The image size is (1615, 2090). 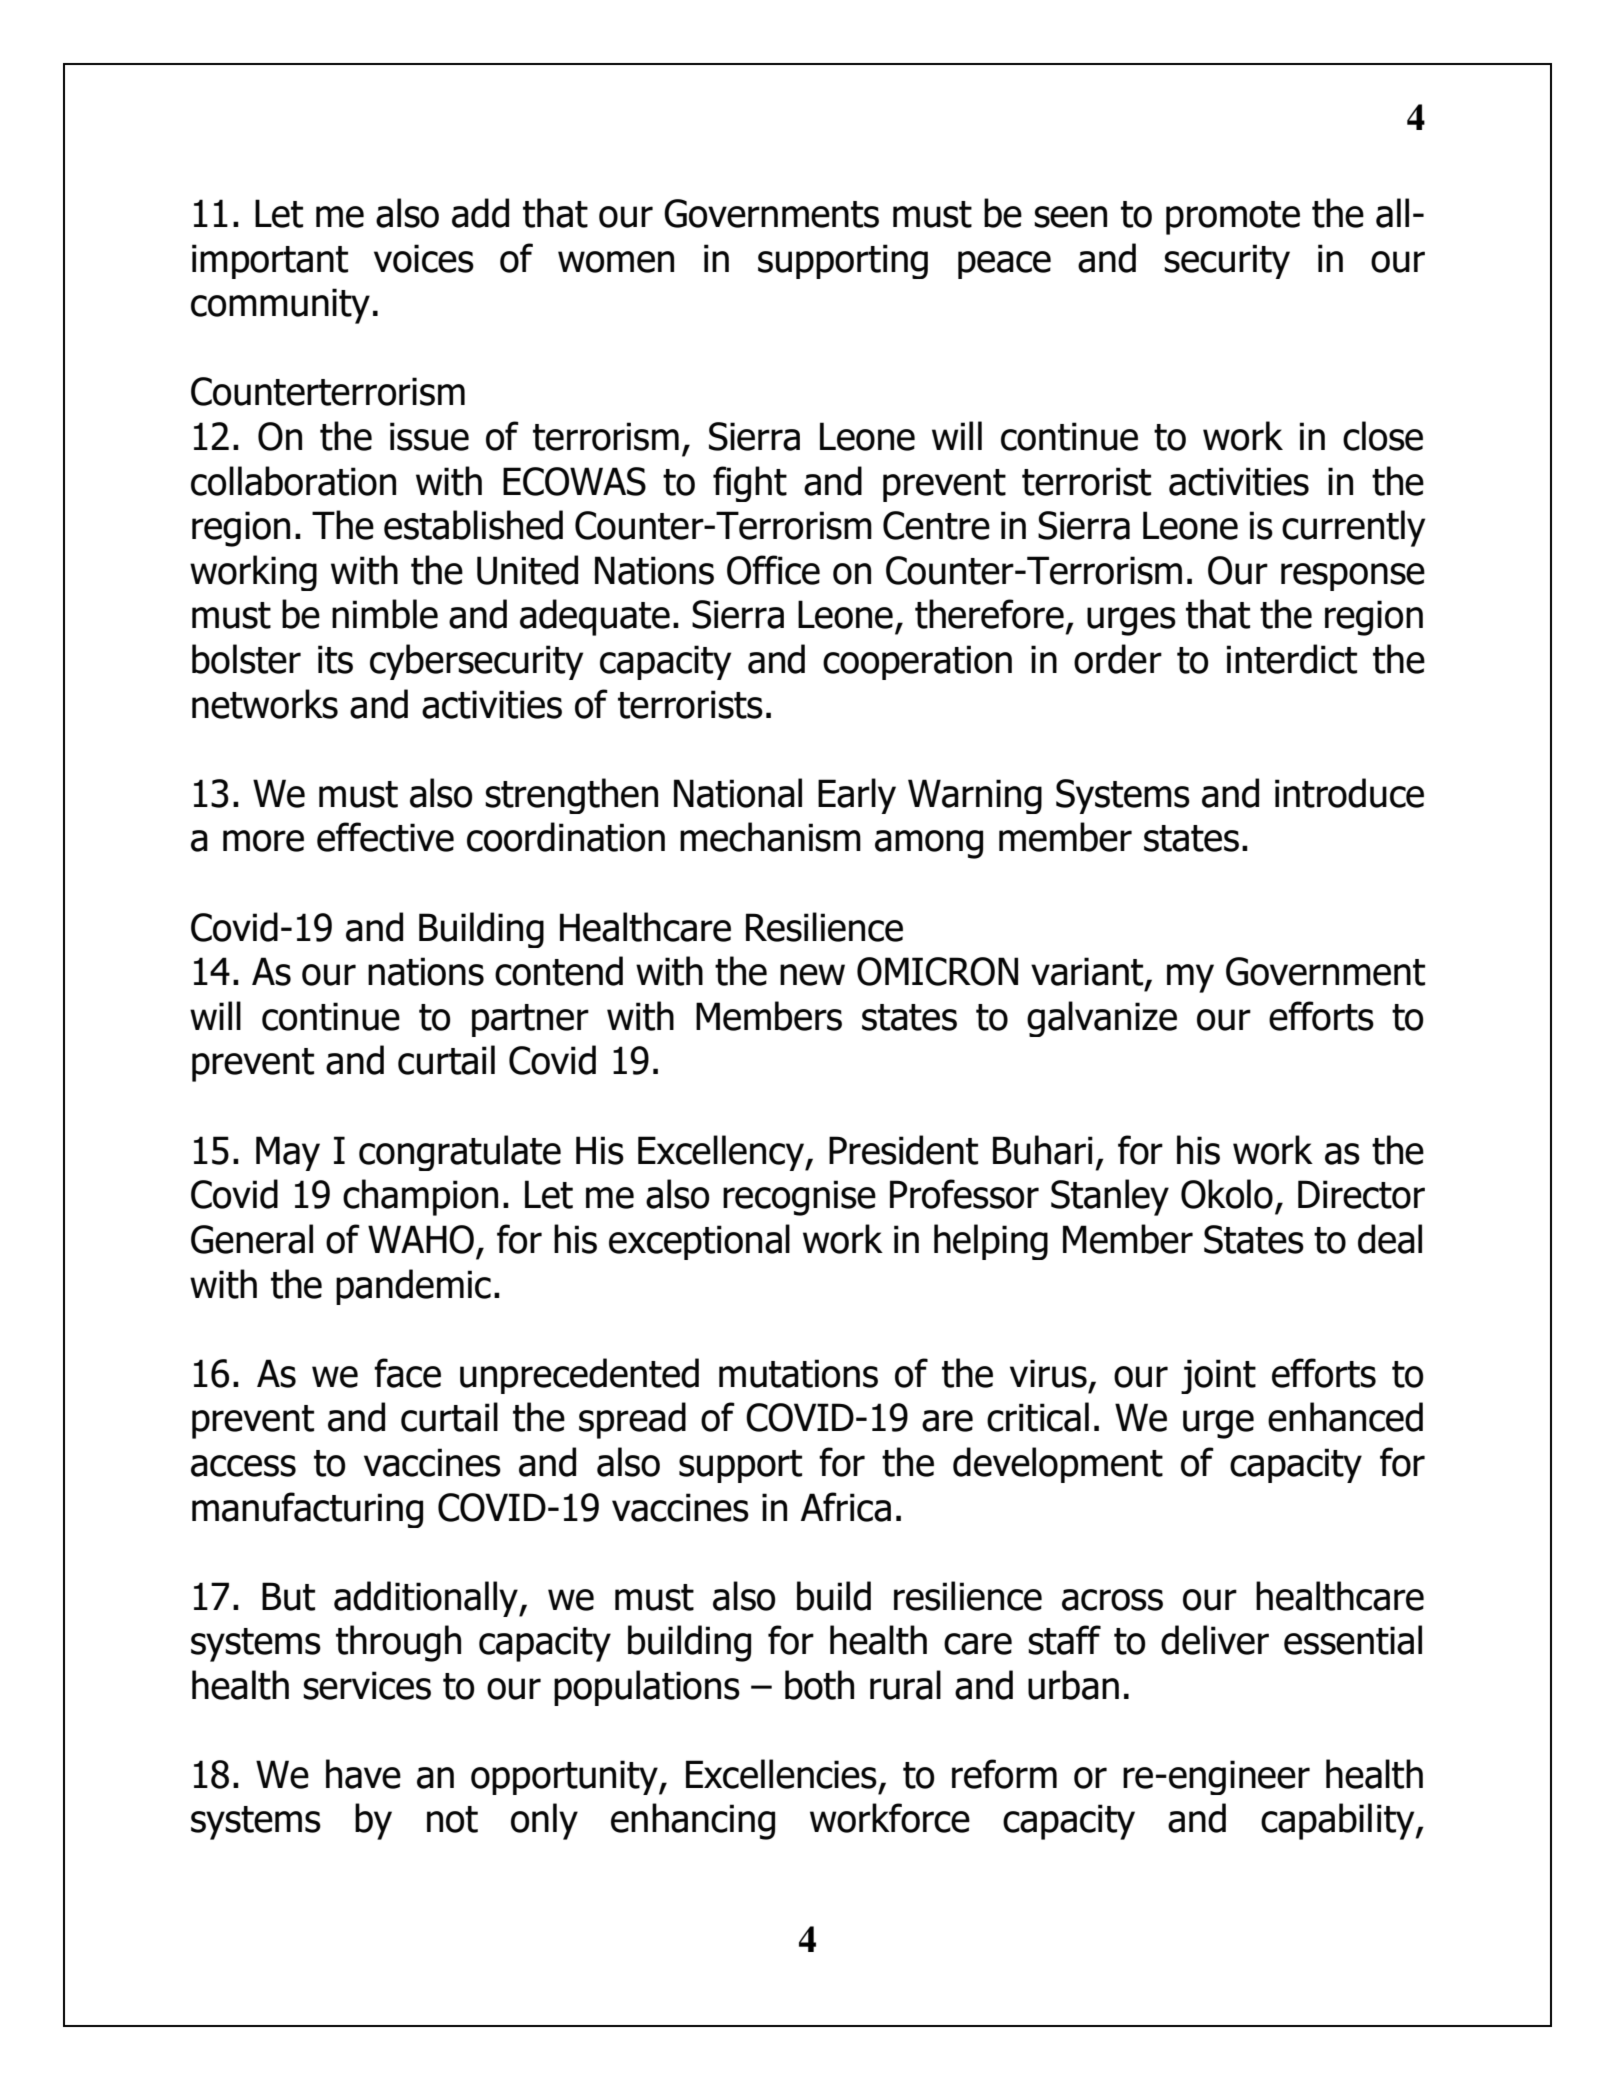 What do you see at coordinates (798, 1373) in the screenshot?
I see `mutations` at bounding box center [798, 1373].
